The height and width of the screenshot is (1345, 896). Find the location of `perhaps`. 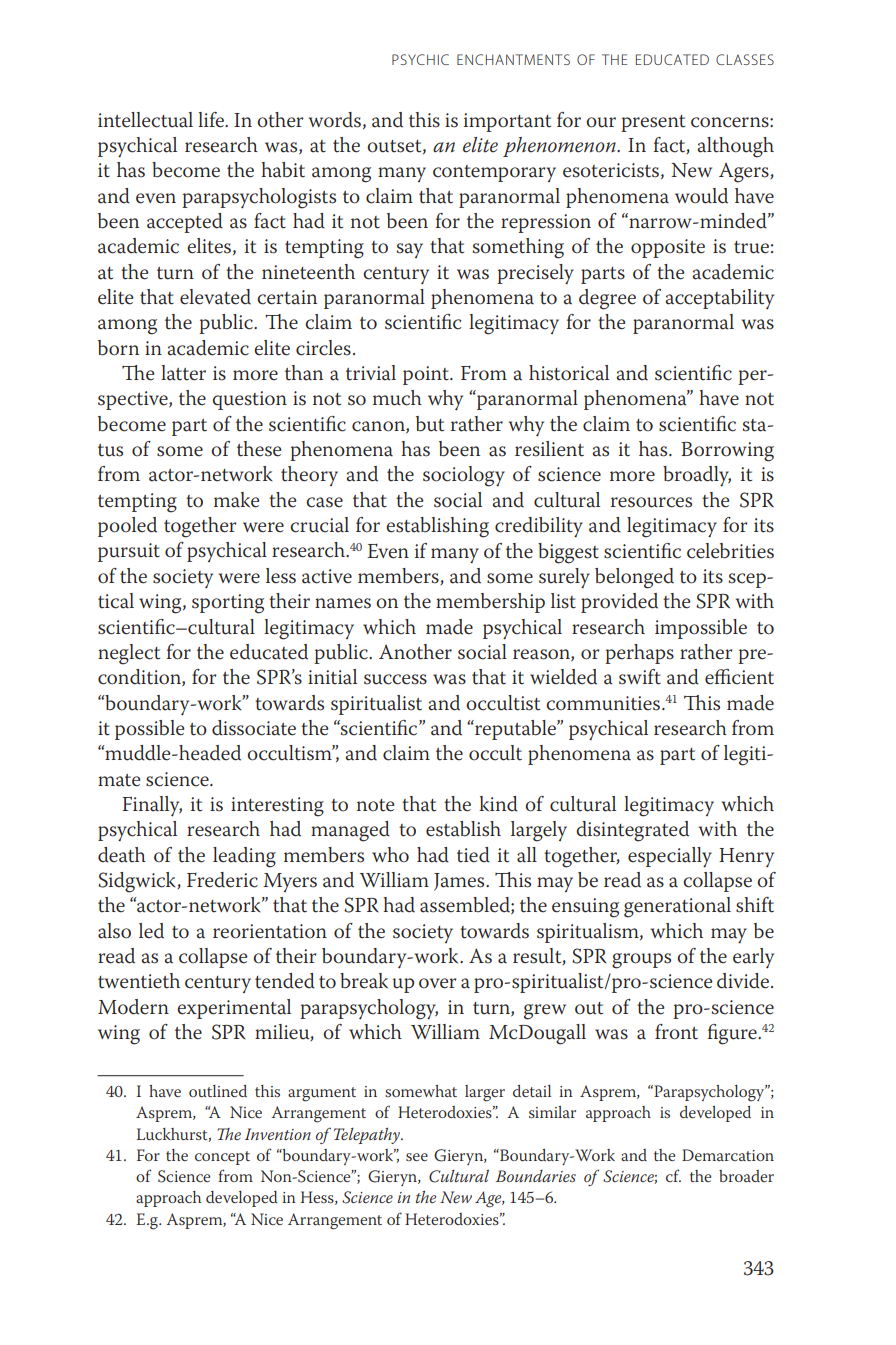

perhaps is located at coordinates (639, 654).
